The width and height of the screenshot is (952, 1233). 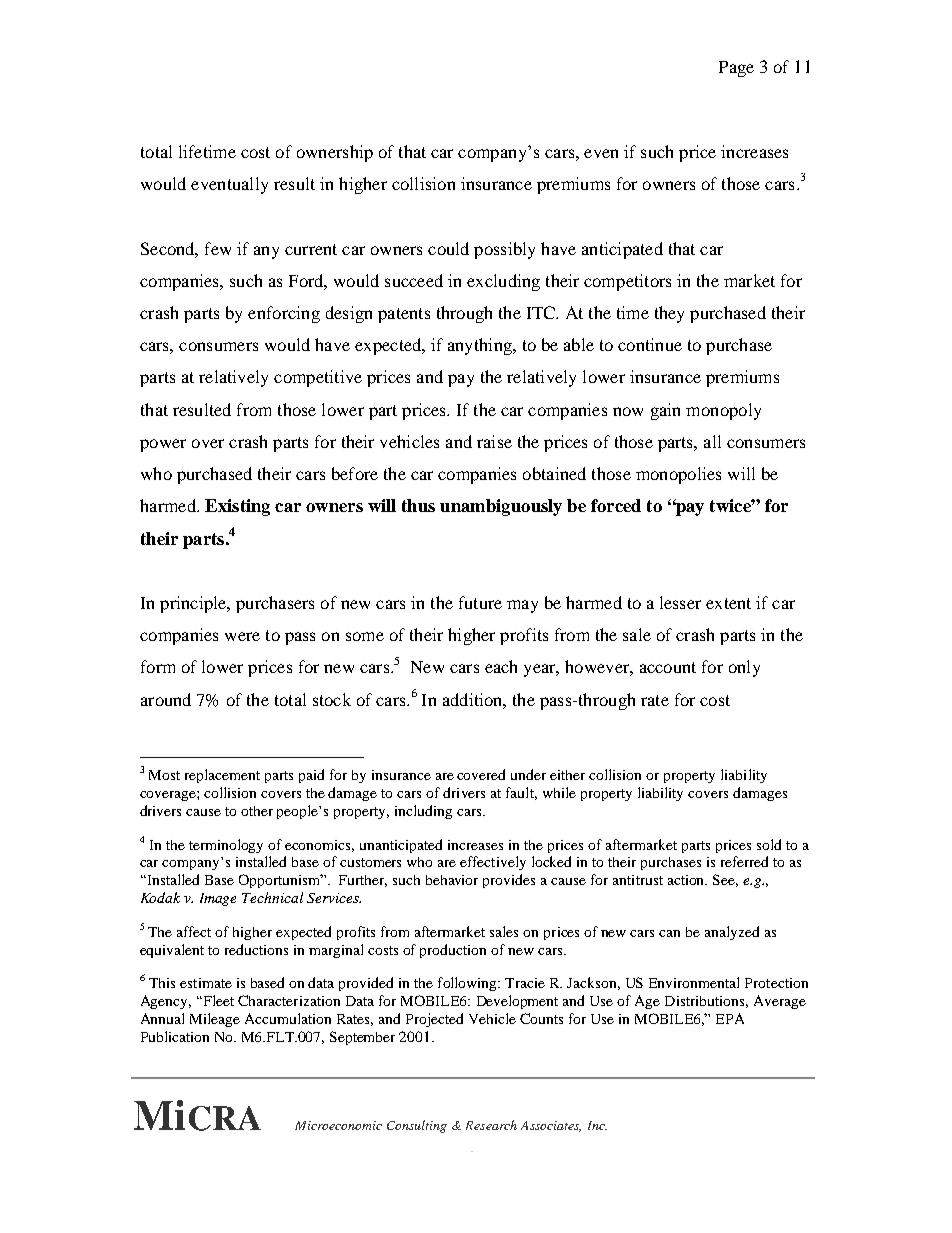 I want to click on principle, so click(x=194, y=604).
